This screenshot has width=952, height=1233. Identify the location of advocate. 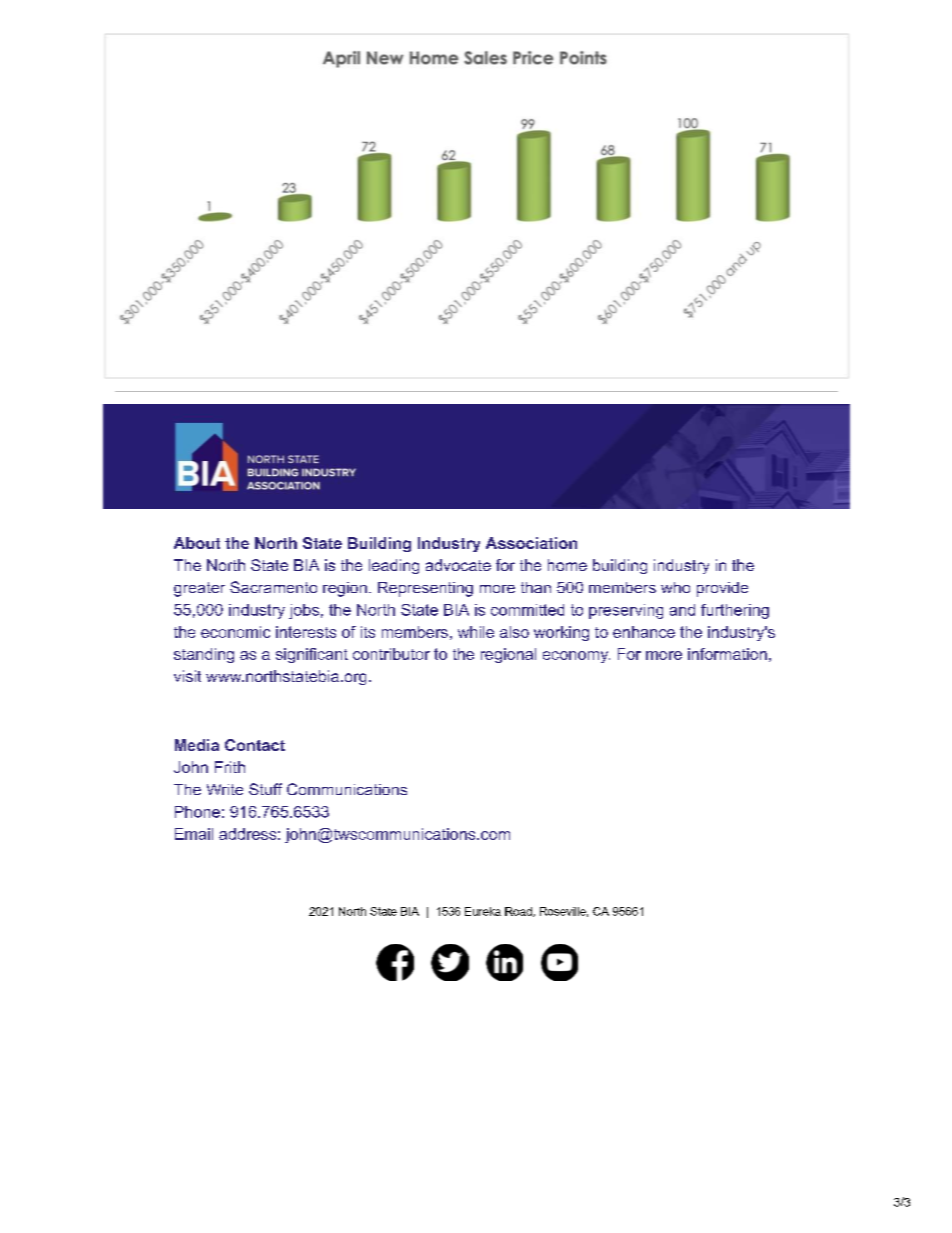
(458, 565).
